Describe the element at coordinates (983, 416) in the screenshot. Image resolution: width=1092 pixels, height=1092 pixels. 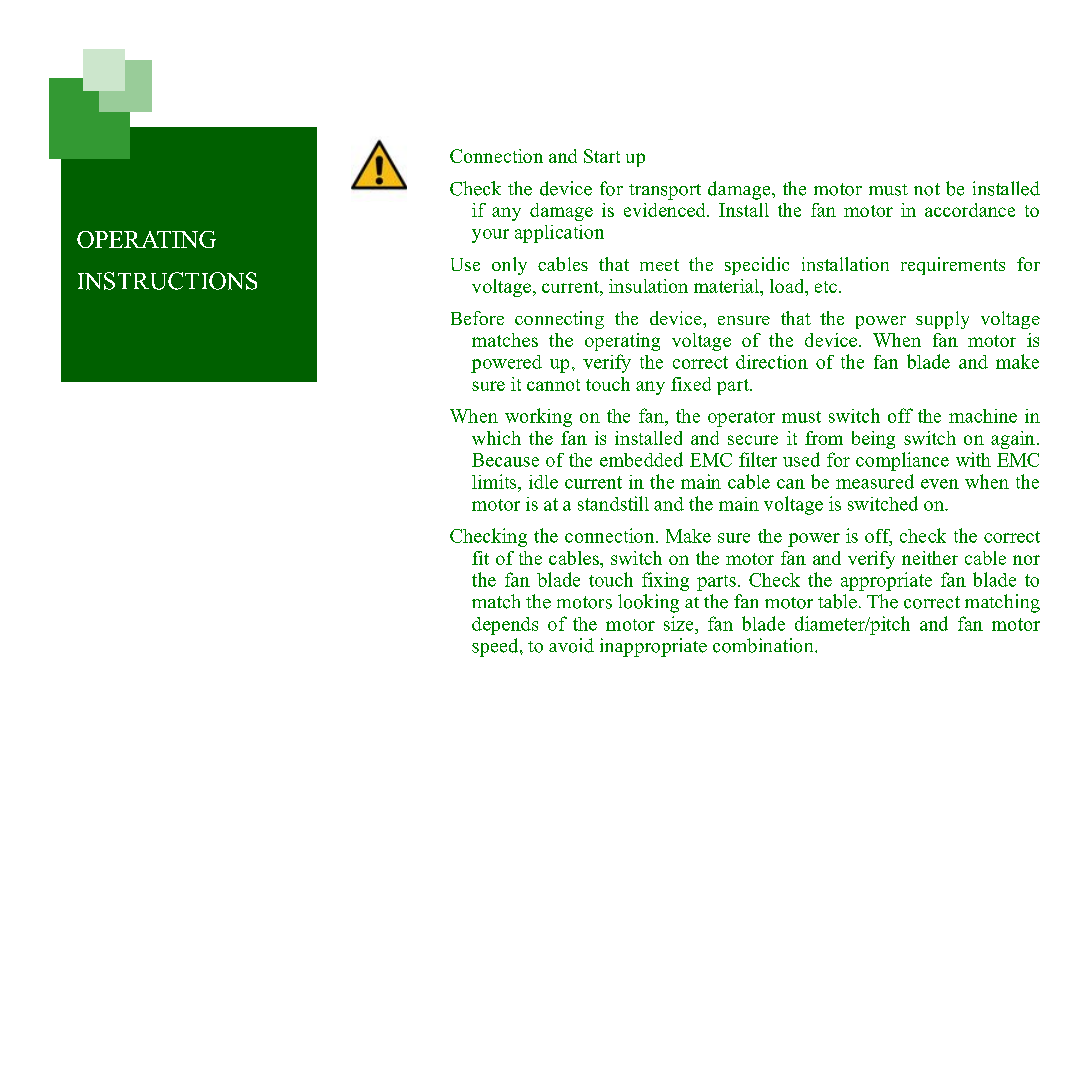
I see `machine` at that location.
